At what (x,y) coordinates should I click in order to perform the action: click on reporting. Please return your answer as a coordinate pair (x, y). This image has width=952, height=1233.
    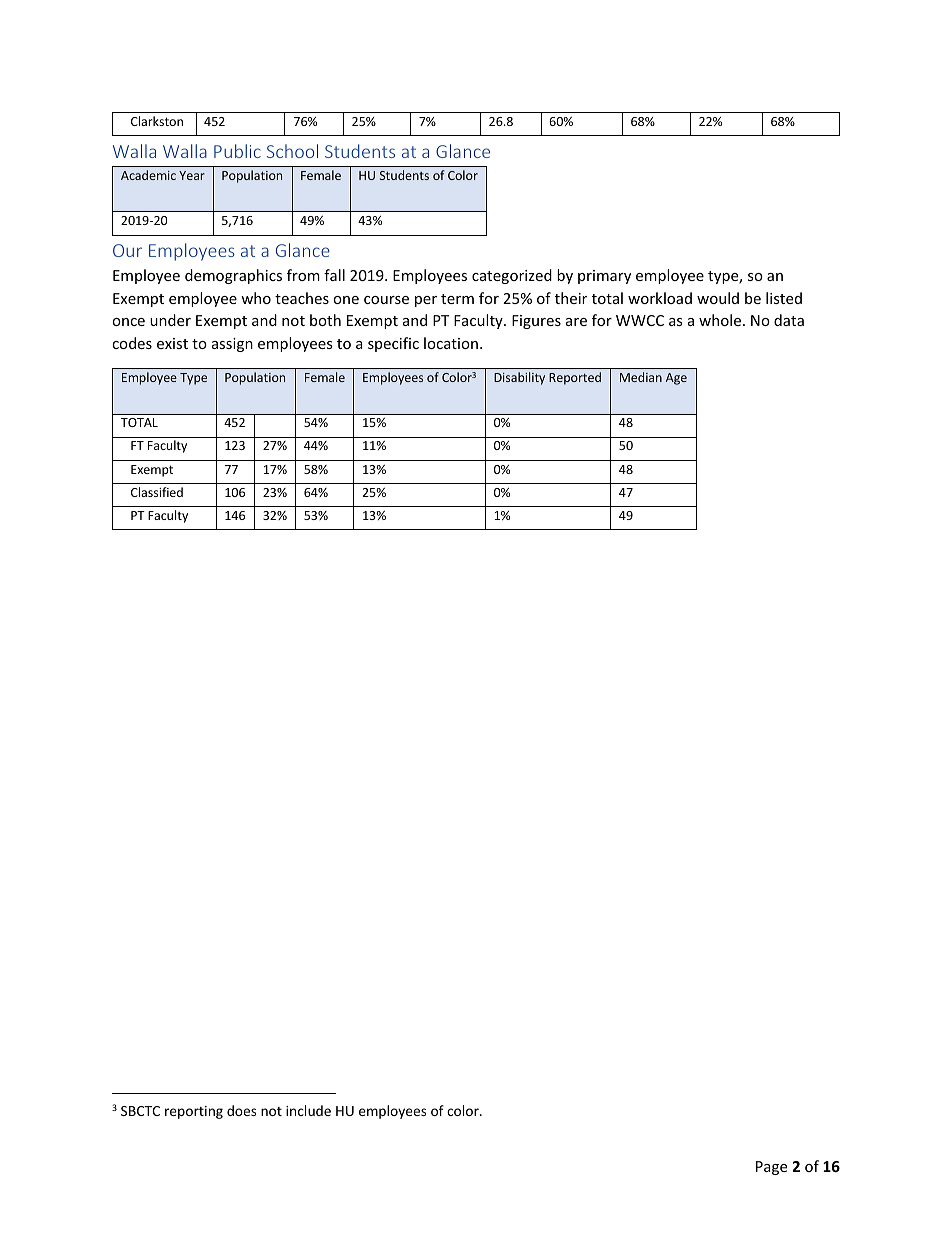
    Looking at the image, I should click on (194, 1112).
